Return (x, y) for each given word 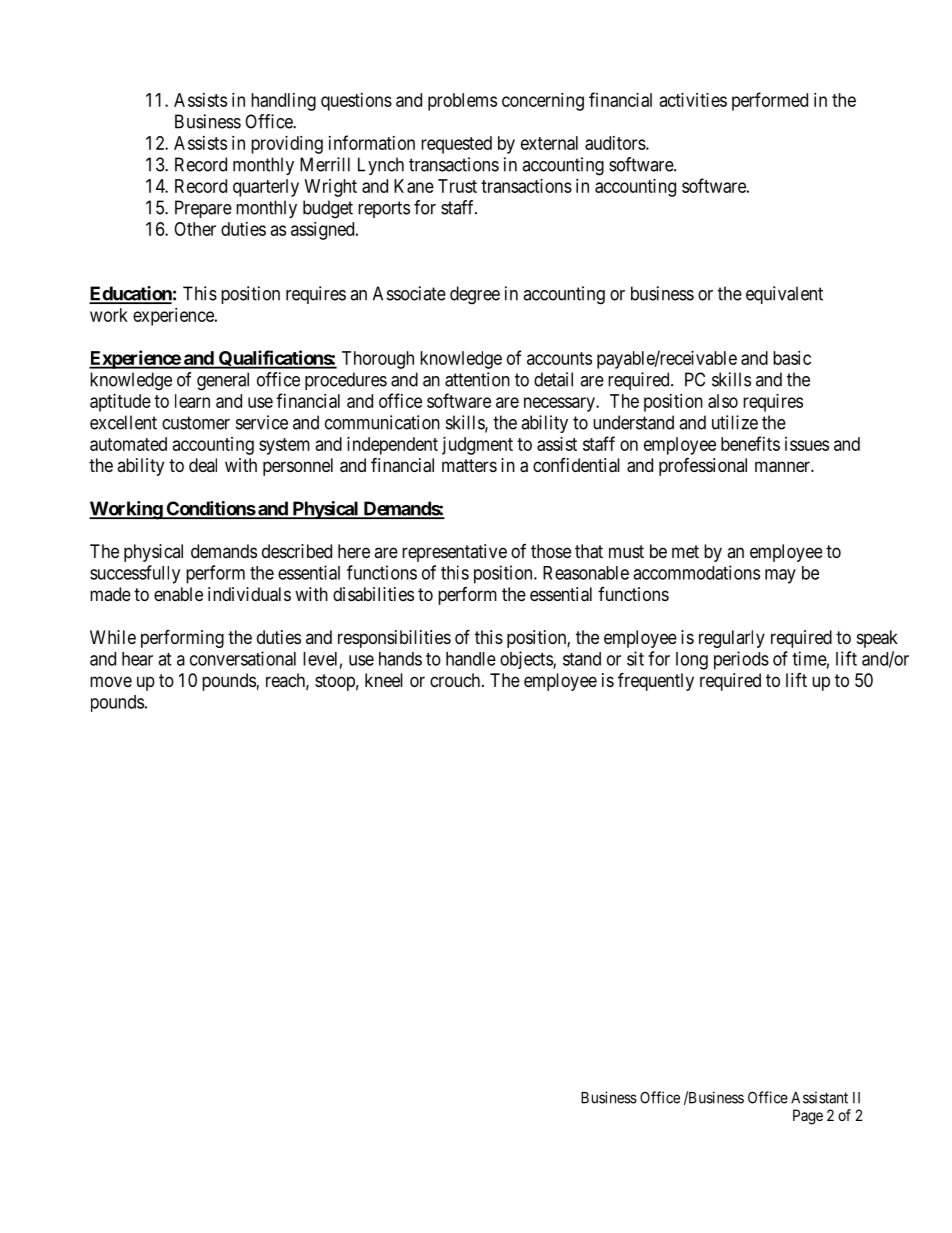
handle (471, 659)
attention (477, 379)
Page (808, 1117)
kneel (384, 680)
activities (693, 100)
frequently (656, 681)
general (223, 381)
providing (287, 145)
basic (792, 358)
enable (178, 594)
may (780, 576)
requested (456, 145)
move (111, 681)
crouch (456, 680)
